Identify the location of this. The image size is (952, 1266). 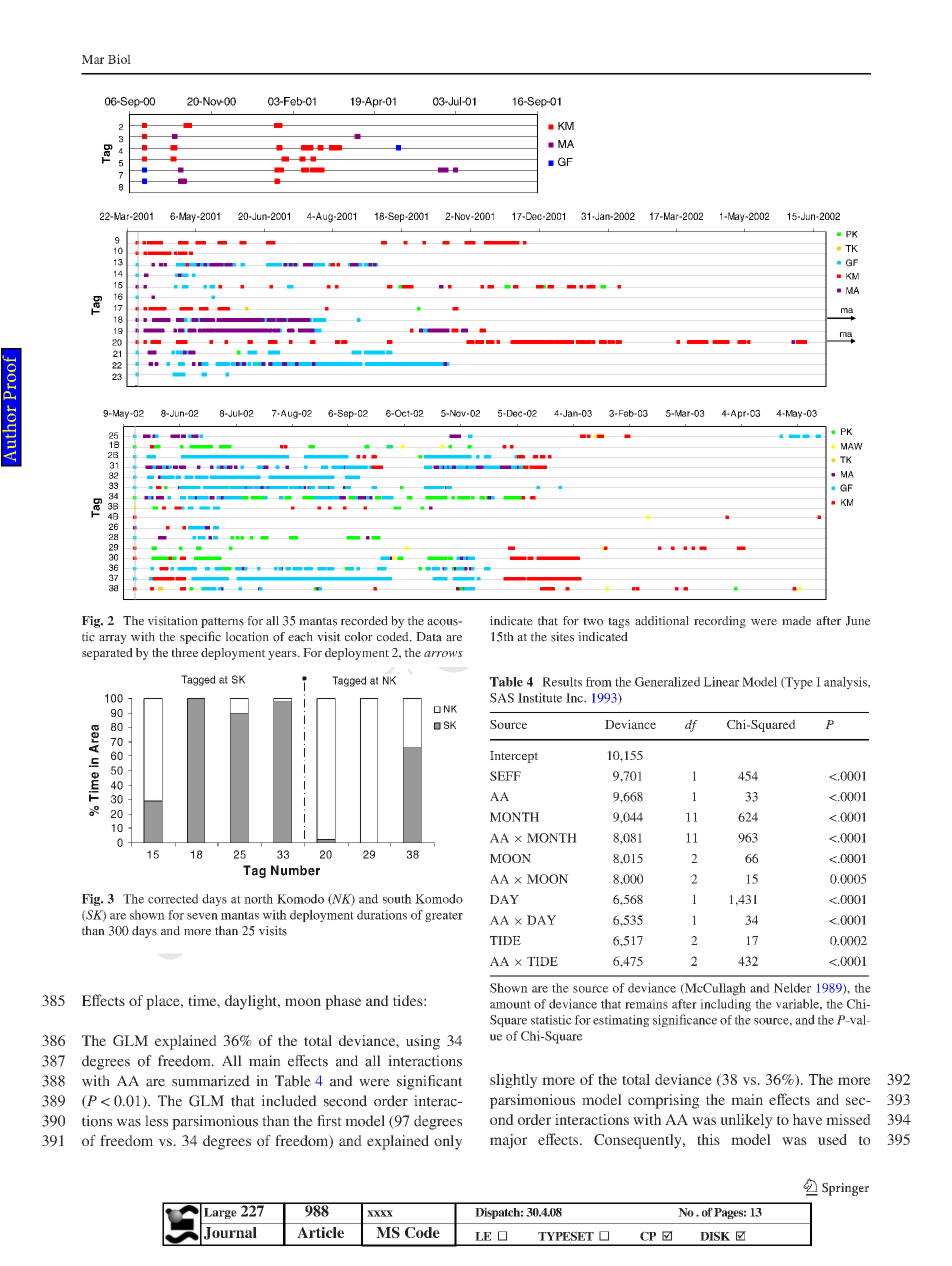
(708, 1139).
